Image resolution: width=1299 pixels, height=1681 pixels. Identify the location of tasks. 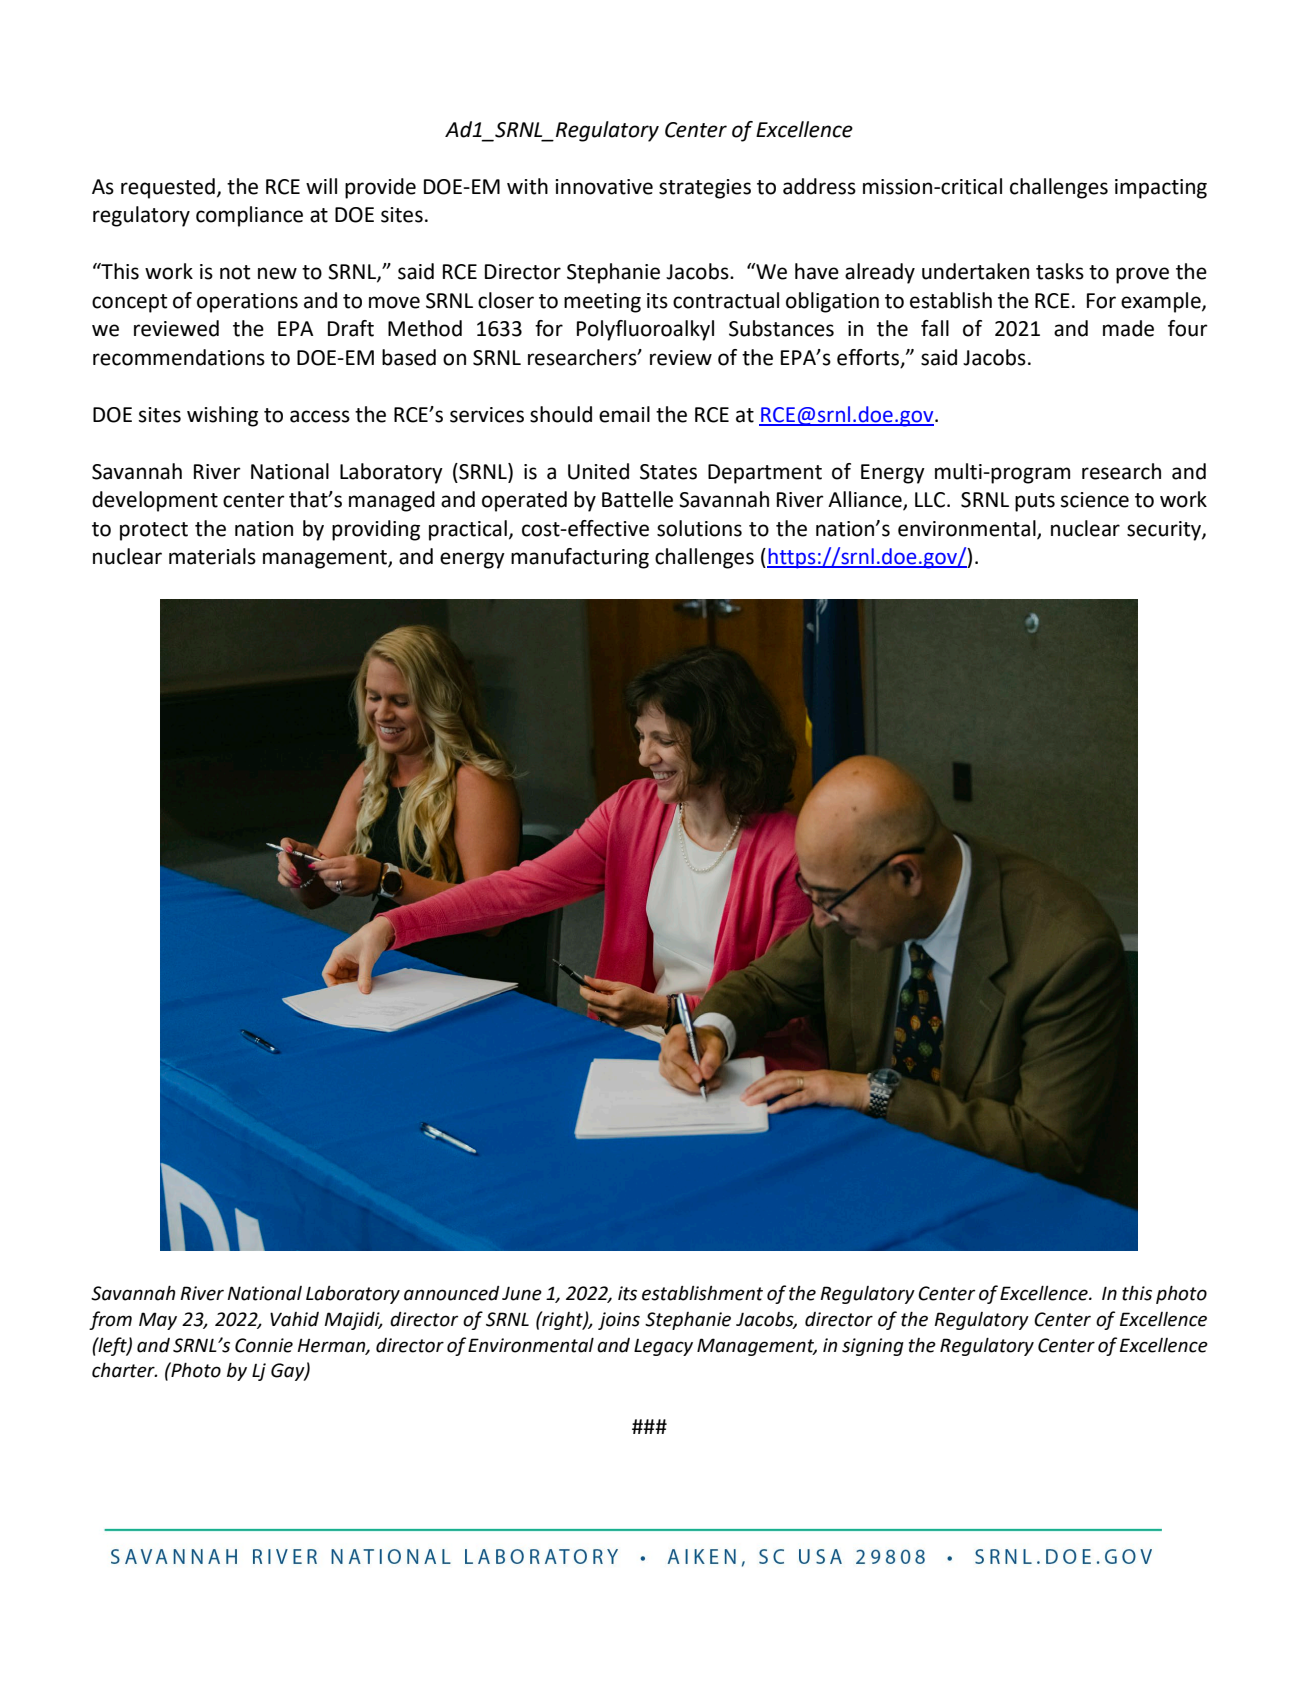
(1060, 271).
